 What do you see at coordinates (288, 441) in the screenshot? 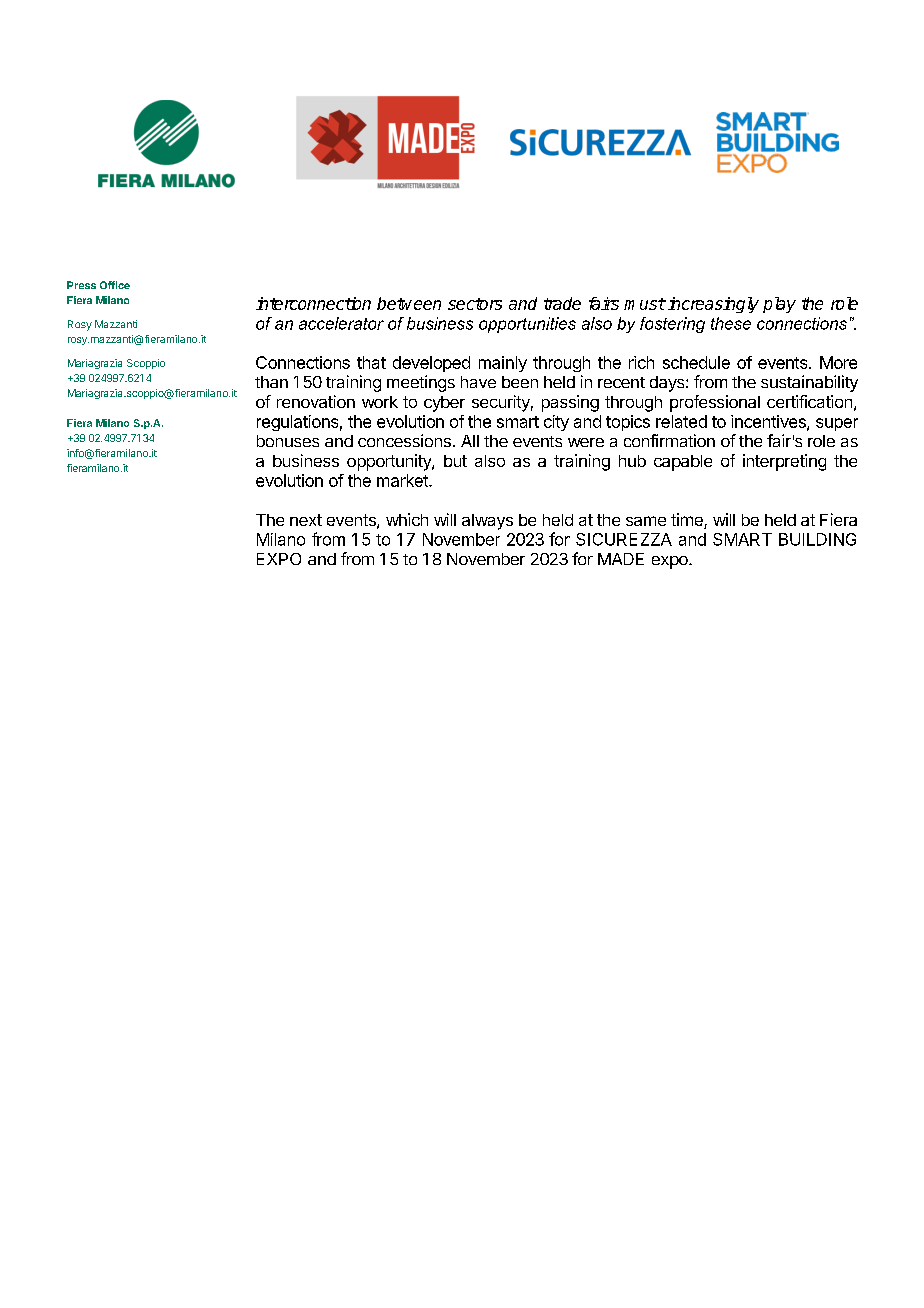
I see `bonuses` at bounding box center [288, 441].
